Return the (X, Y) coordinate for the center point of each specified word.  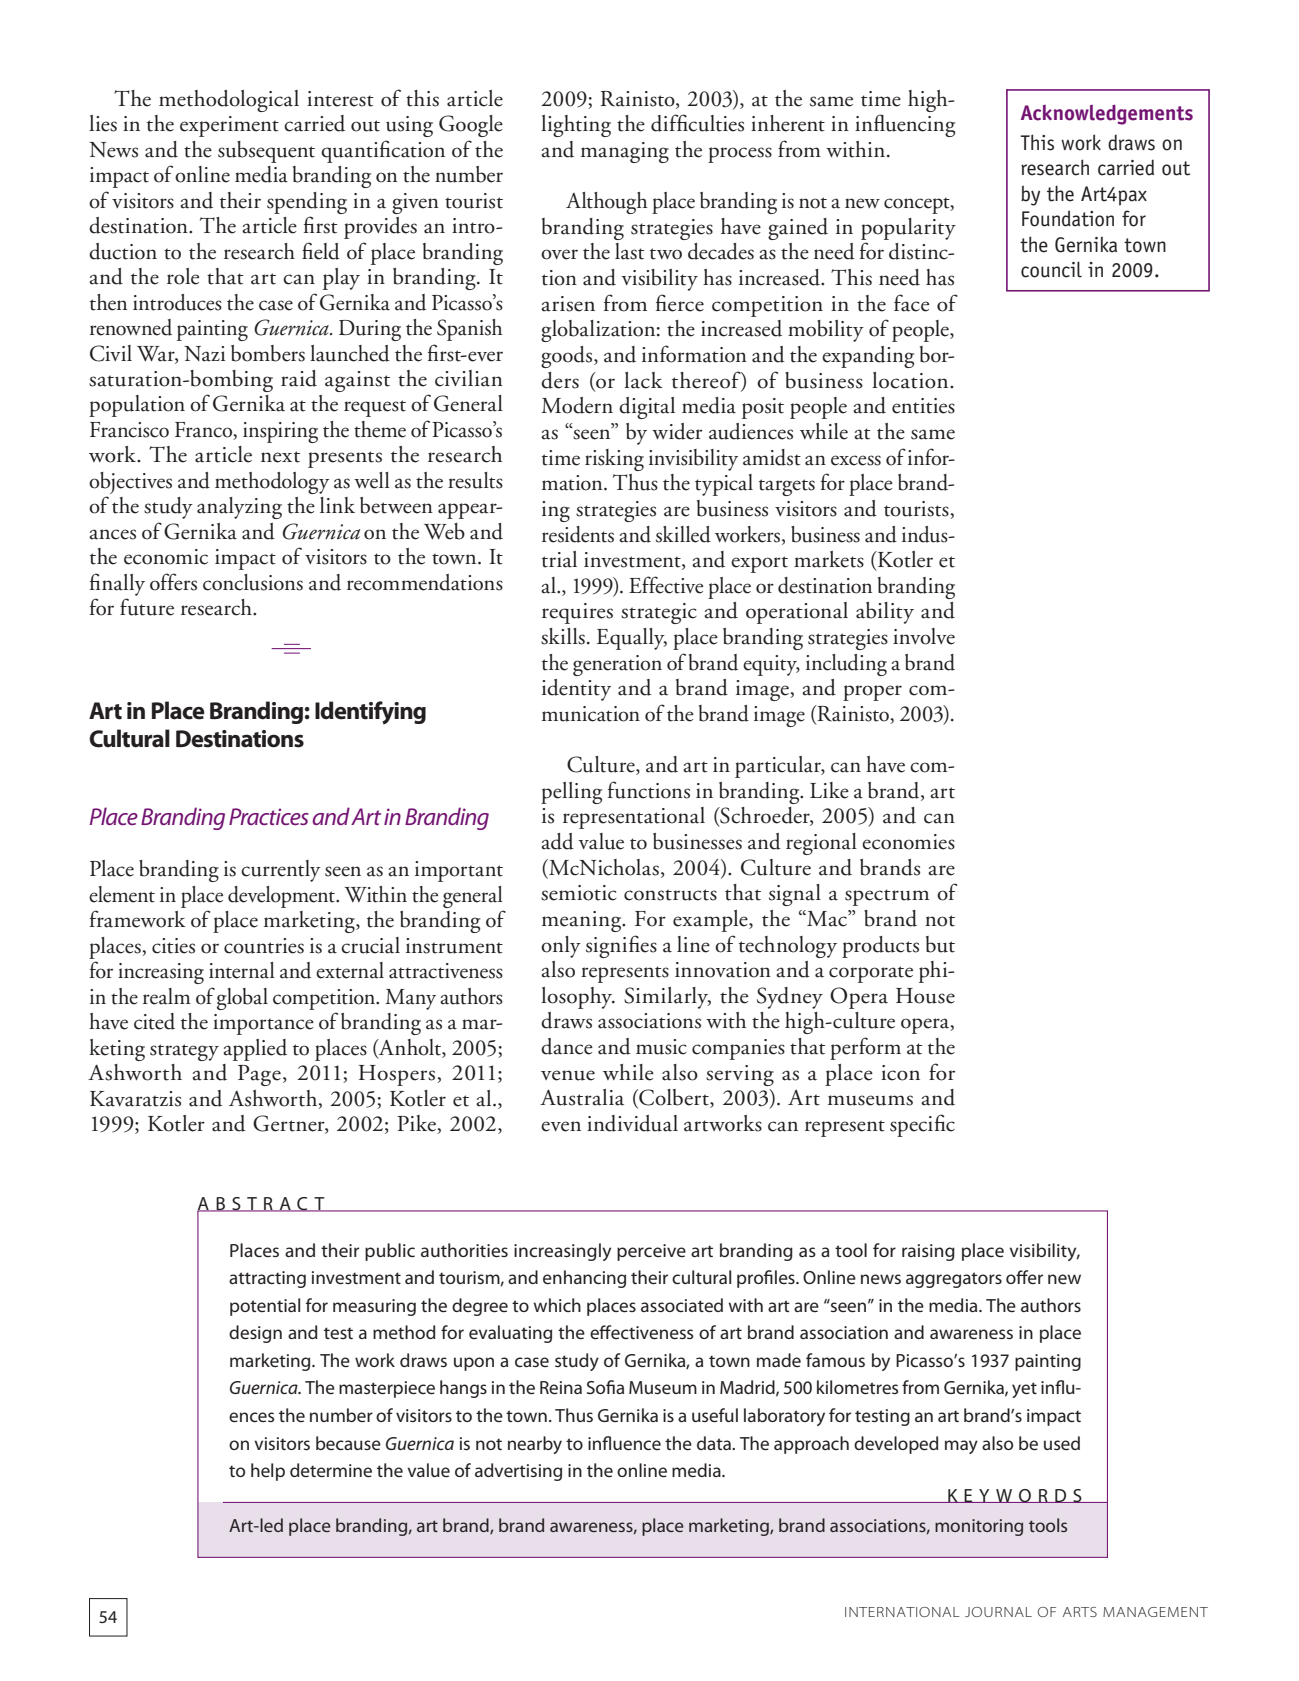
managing (625, 152)
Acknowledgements (1107, 115)
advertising (518, 1472)
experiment (229, 126)
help (268, 1472)
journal (998, 1612)
